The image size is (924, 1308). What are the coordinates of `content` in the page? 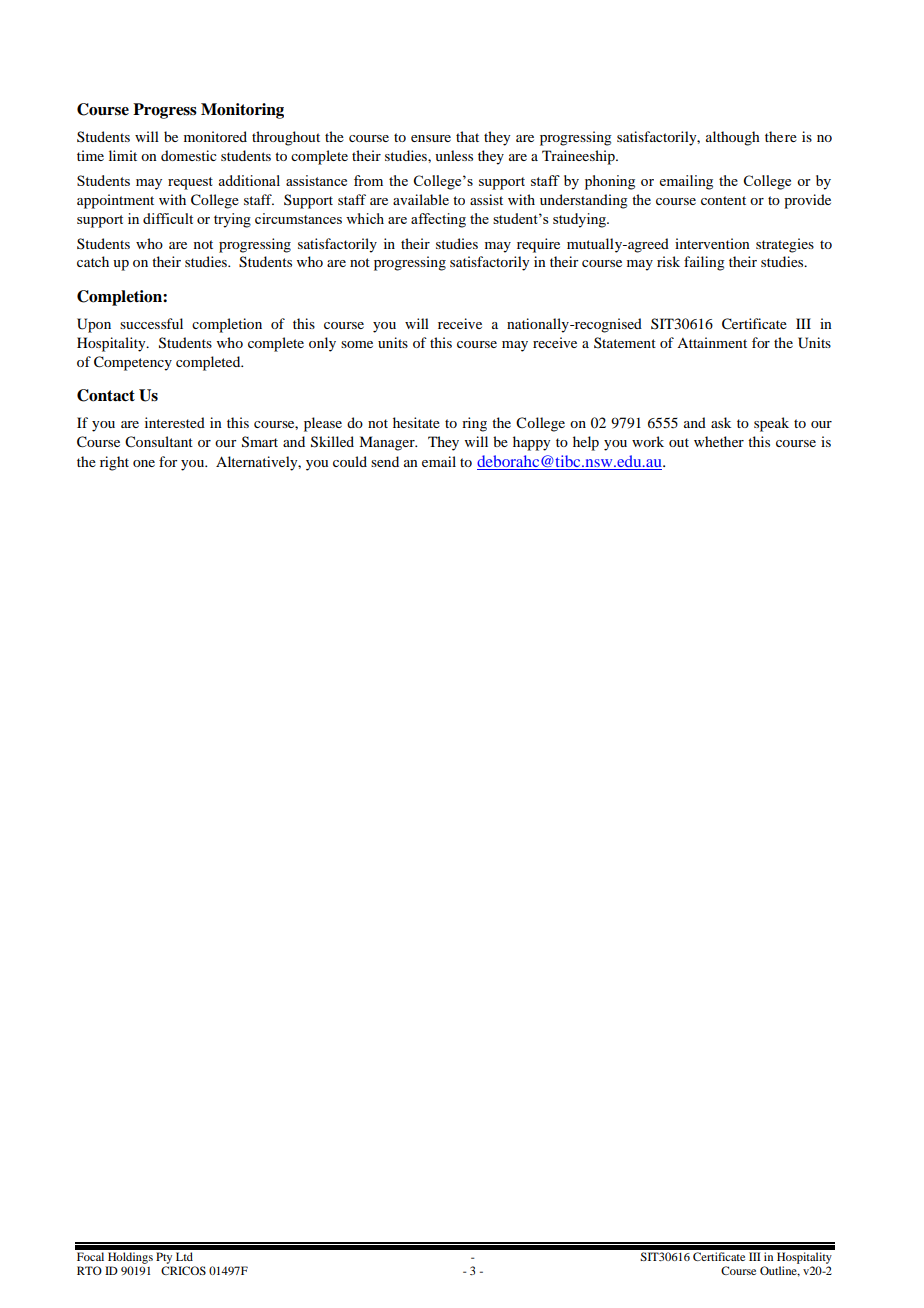 It's located at (723, 200).
